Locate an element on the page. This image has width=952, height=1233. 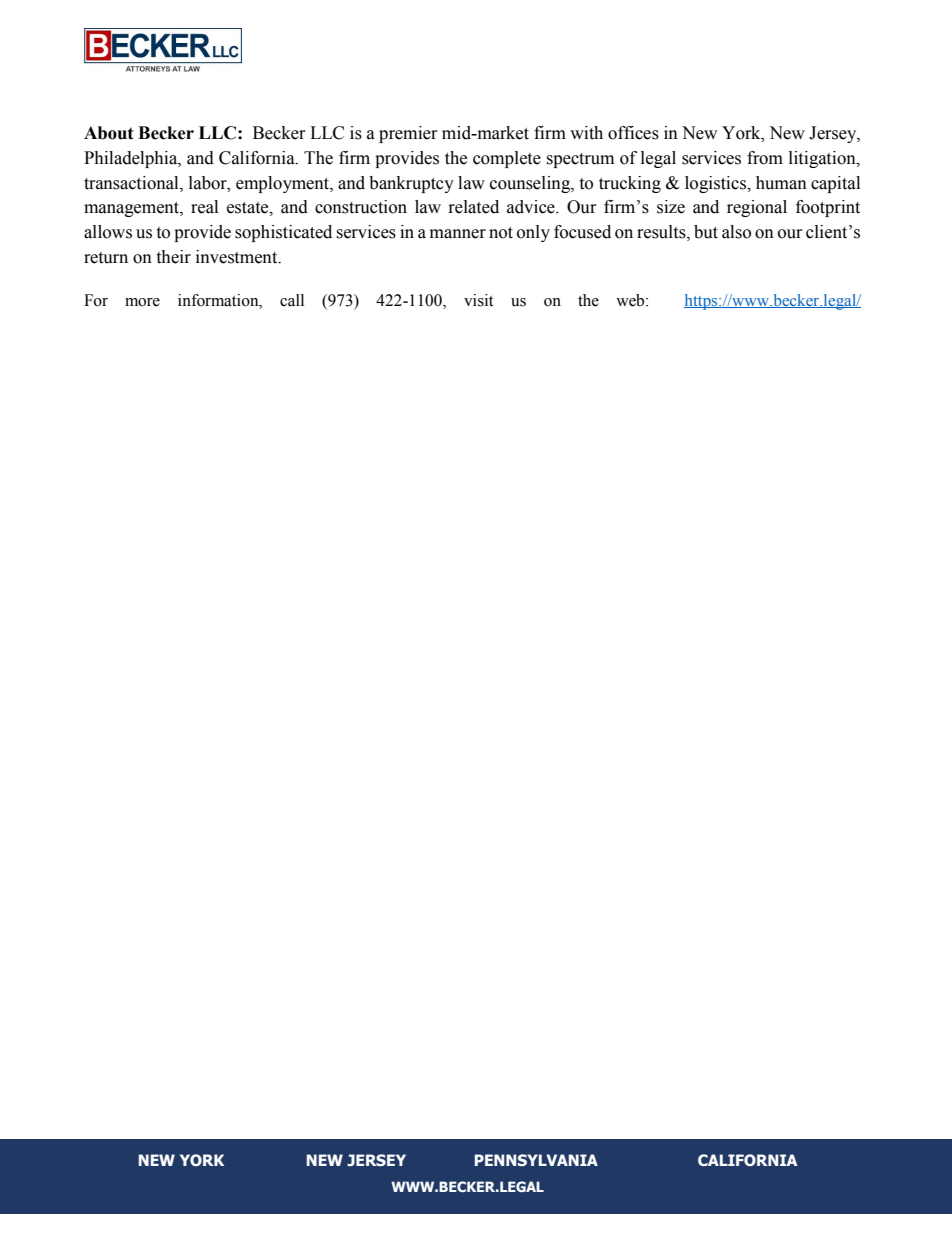
investment is located at coordinates (238, 257).
